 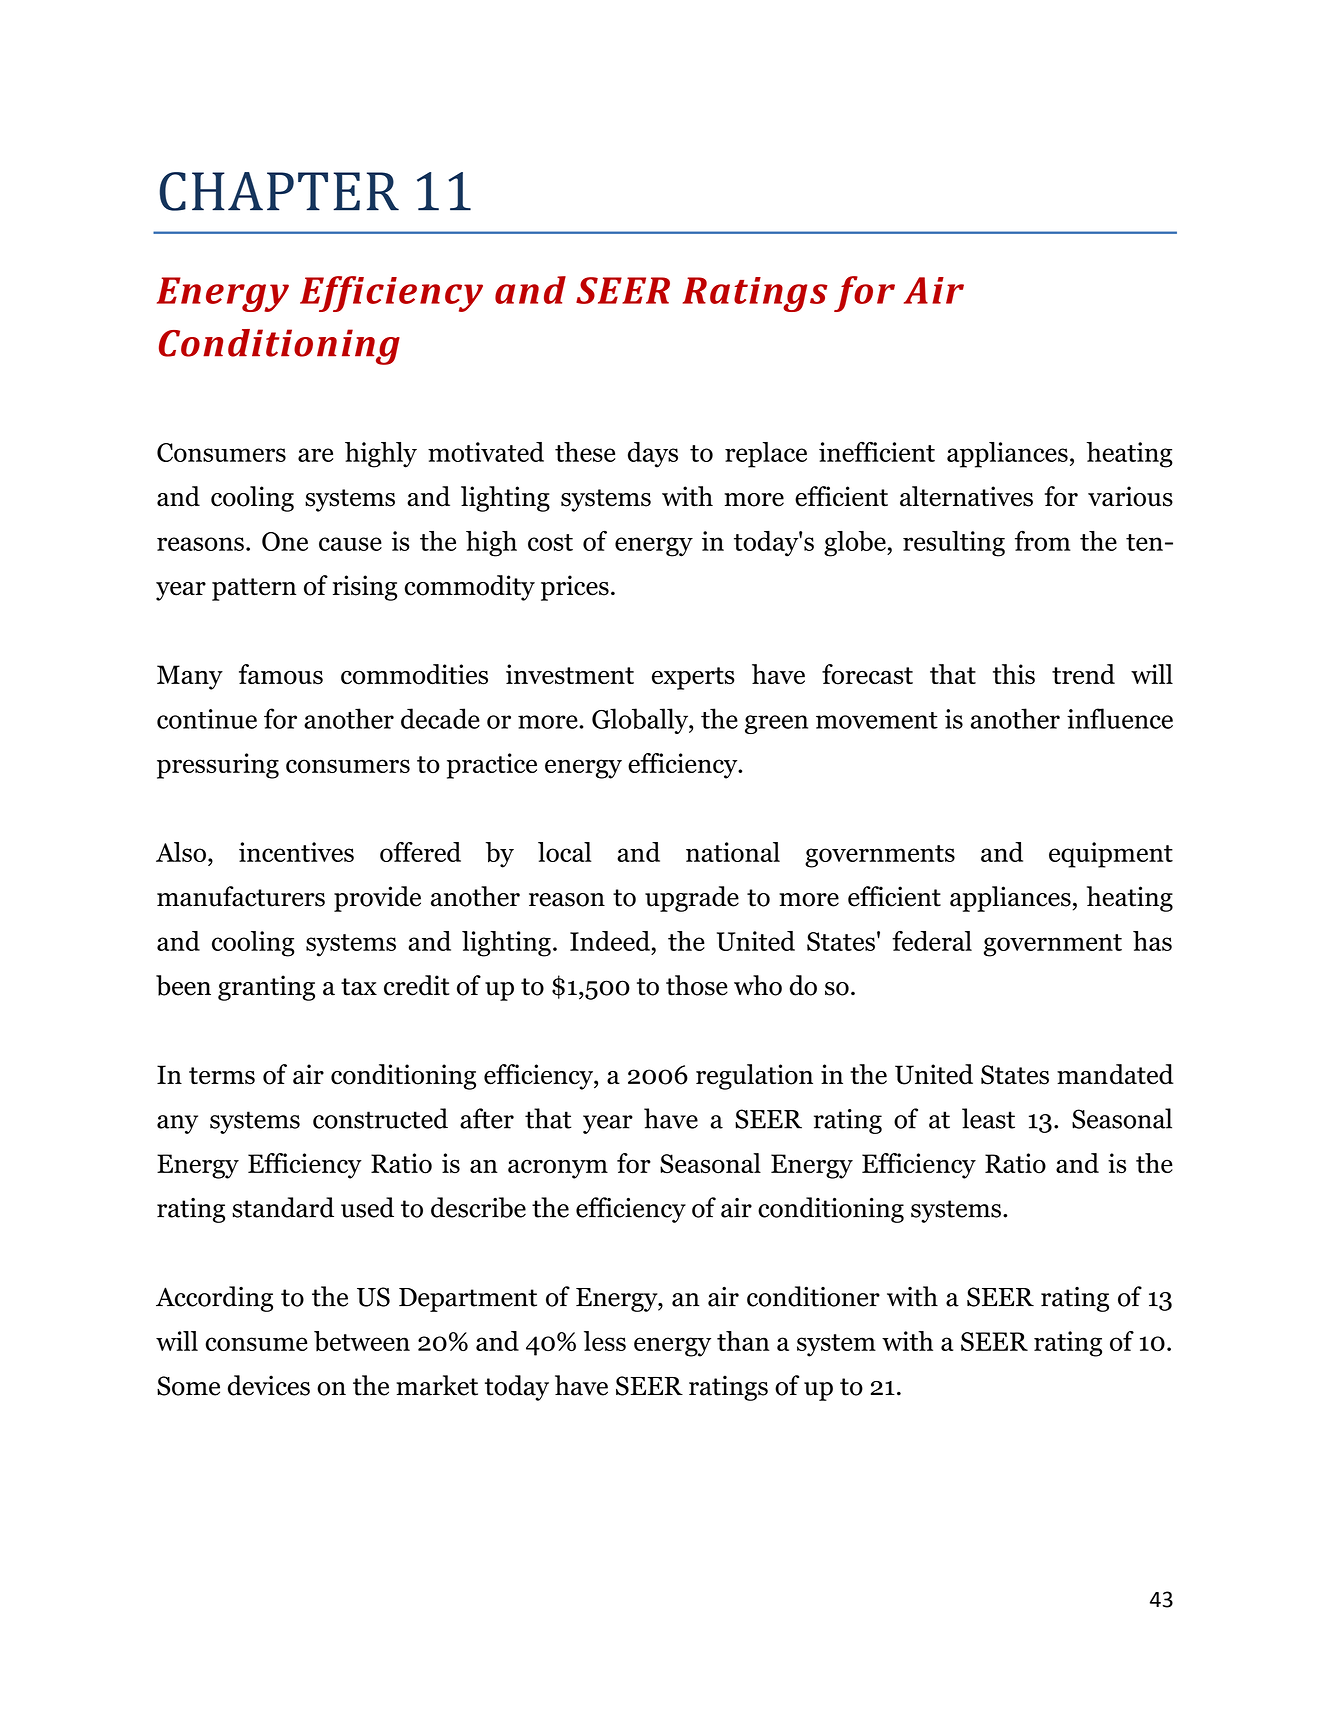 I want to click on days, so click(x=653, y=455).
